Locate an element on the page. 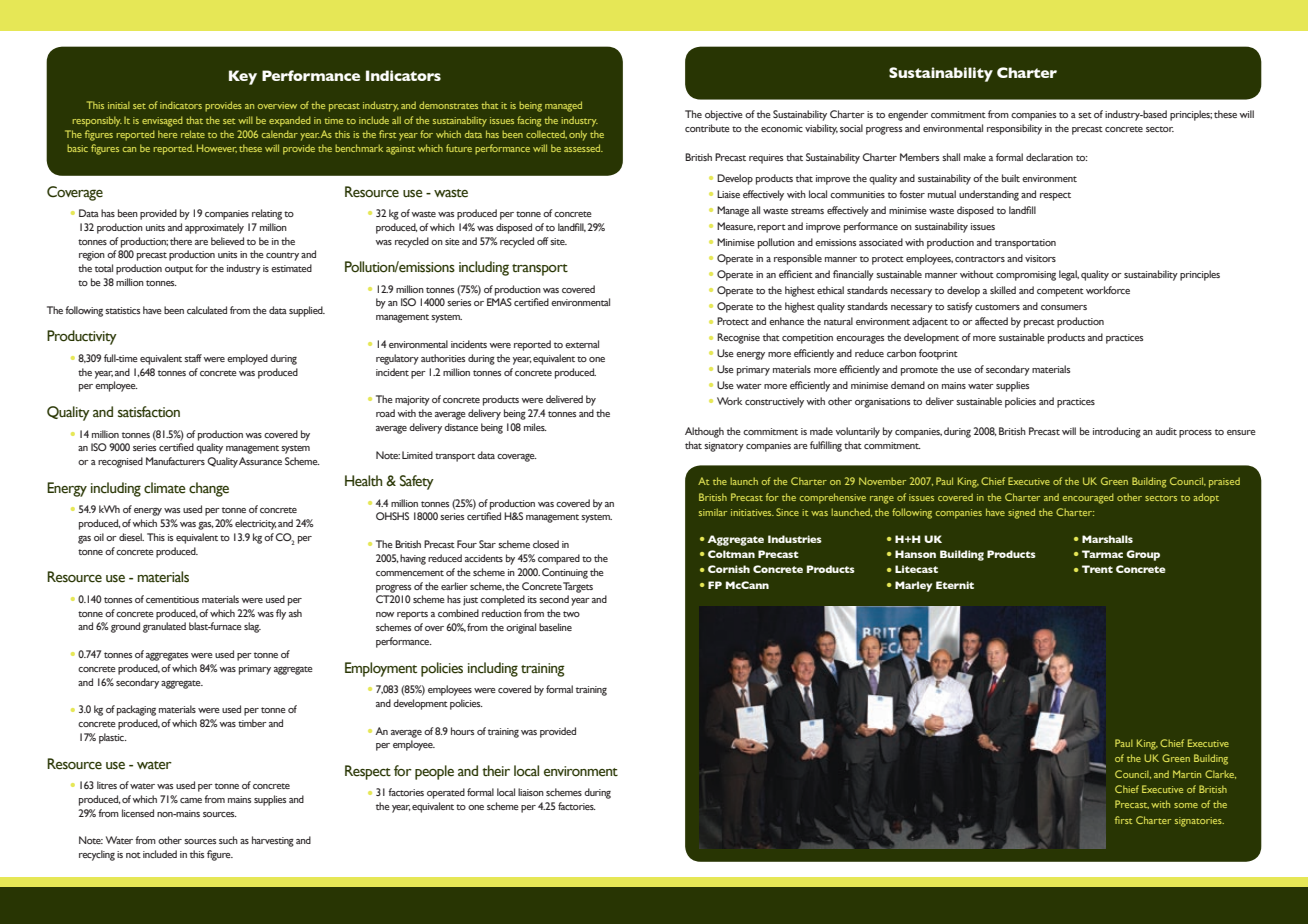 This page has height=924, width=1308. such is located at coordinates (228, 840).
